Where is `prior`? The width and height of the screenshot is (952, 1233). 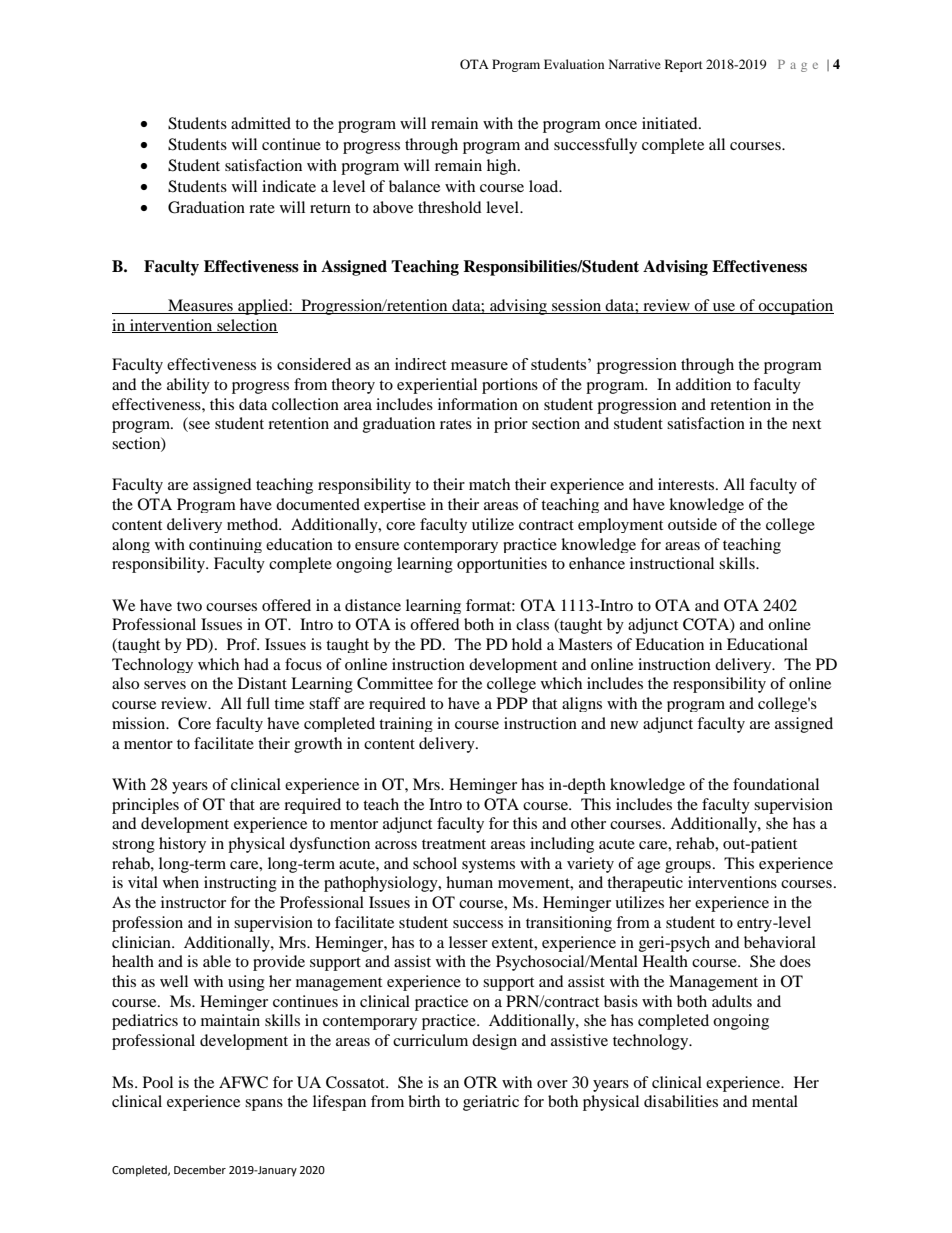
prior is located at coordinates (511, 425).
